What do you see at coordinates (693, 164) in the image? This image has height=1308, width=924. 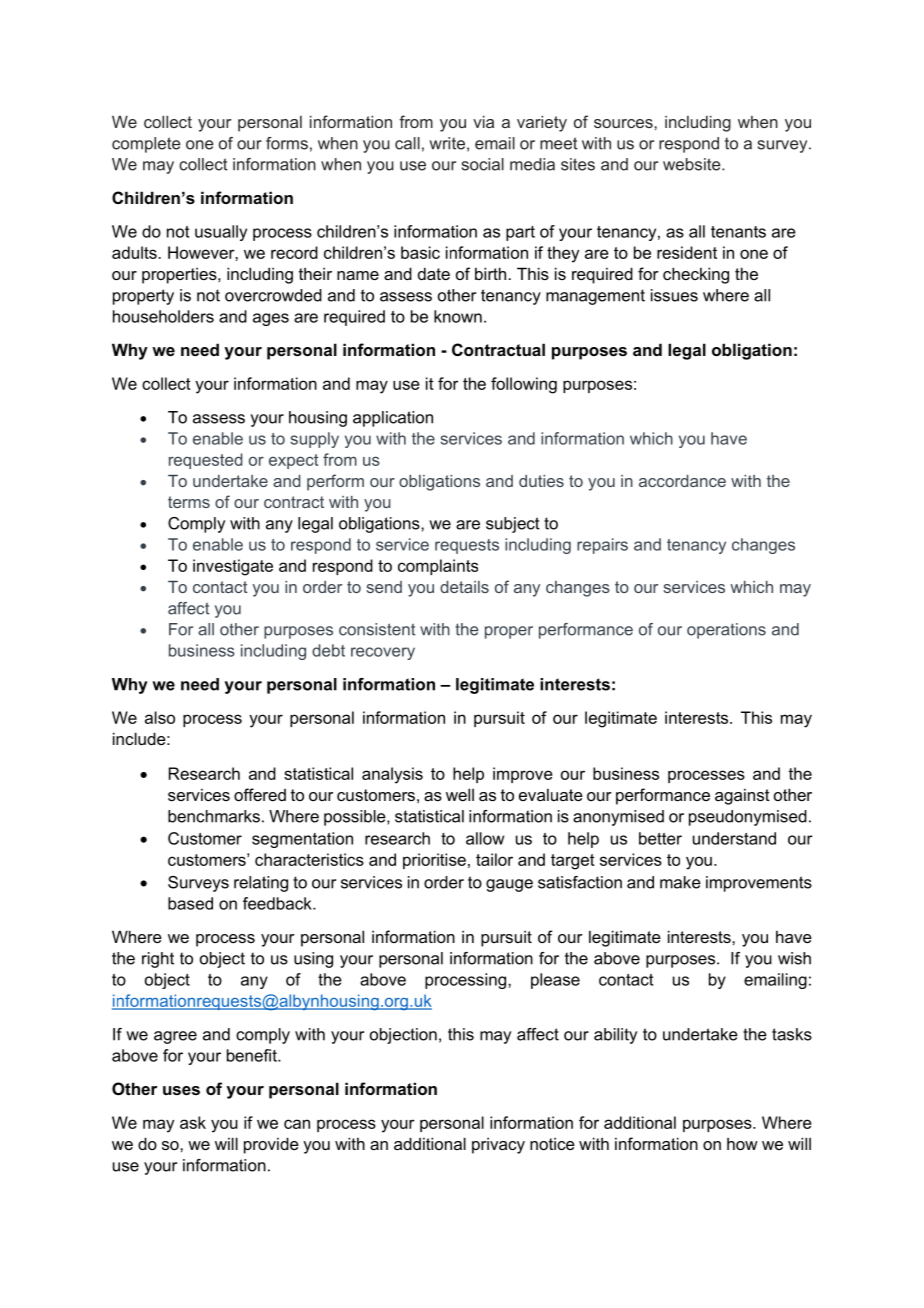 I see `website` at bounding box center [693, 164].
